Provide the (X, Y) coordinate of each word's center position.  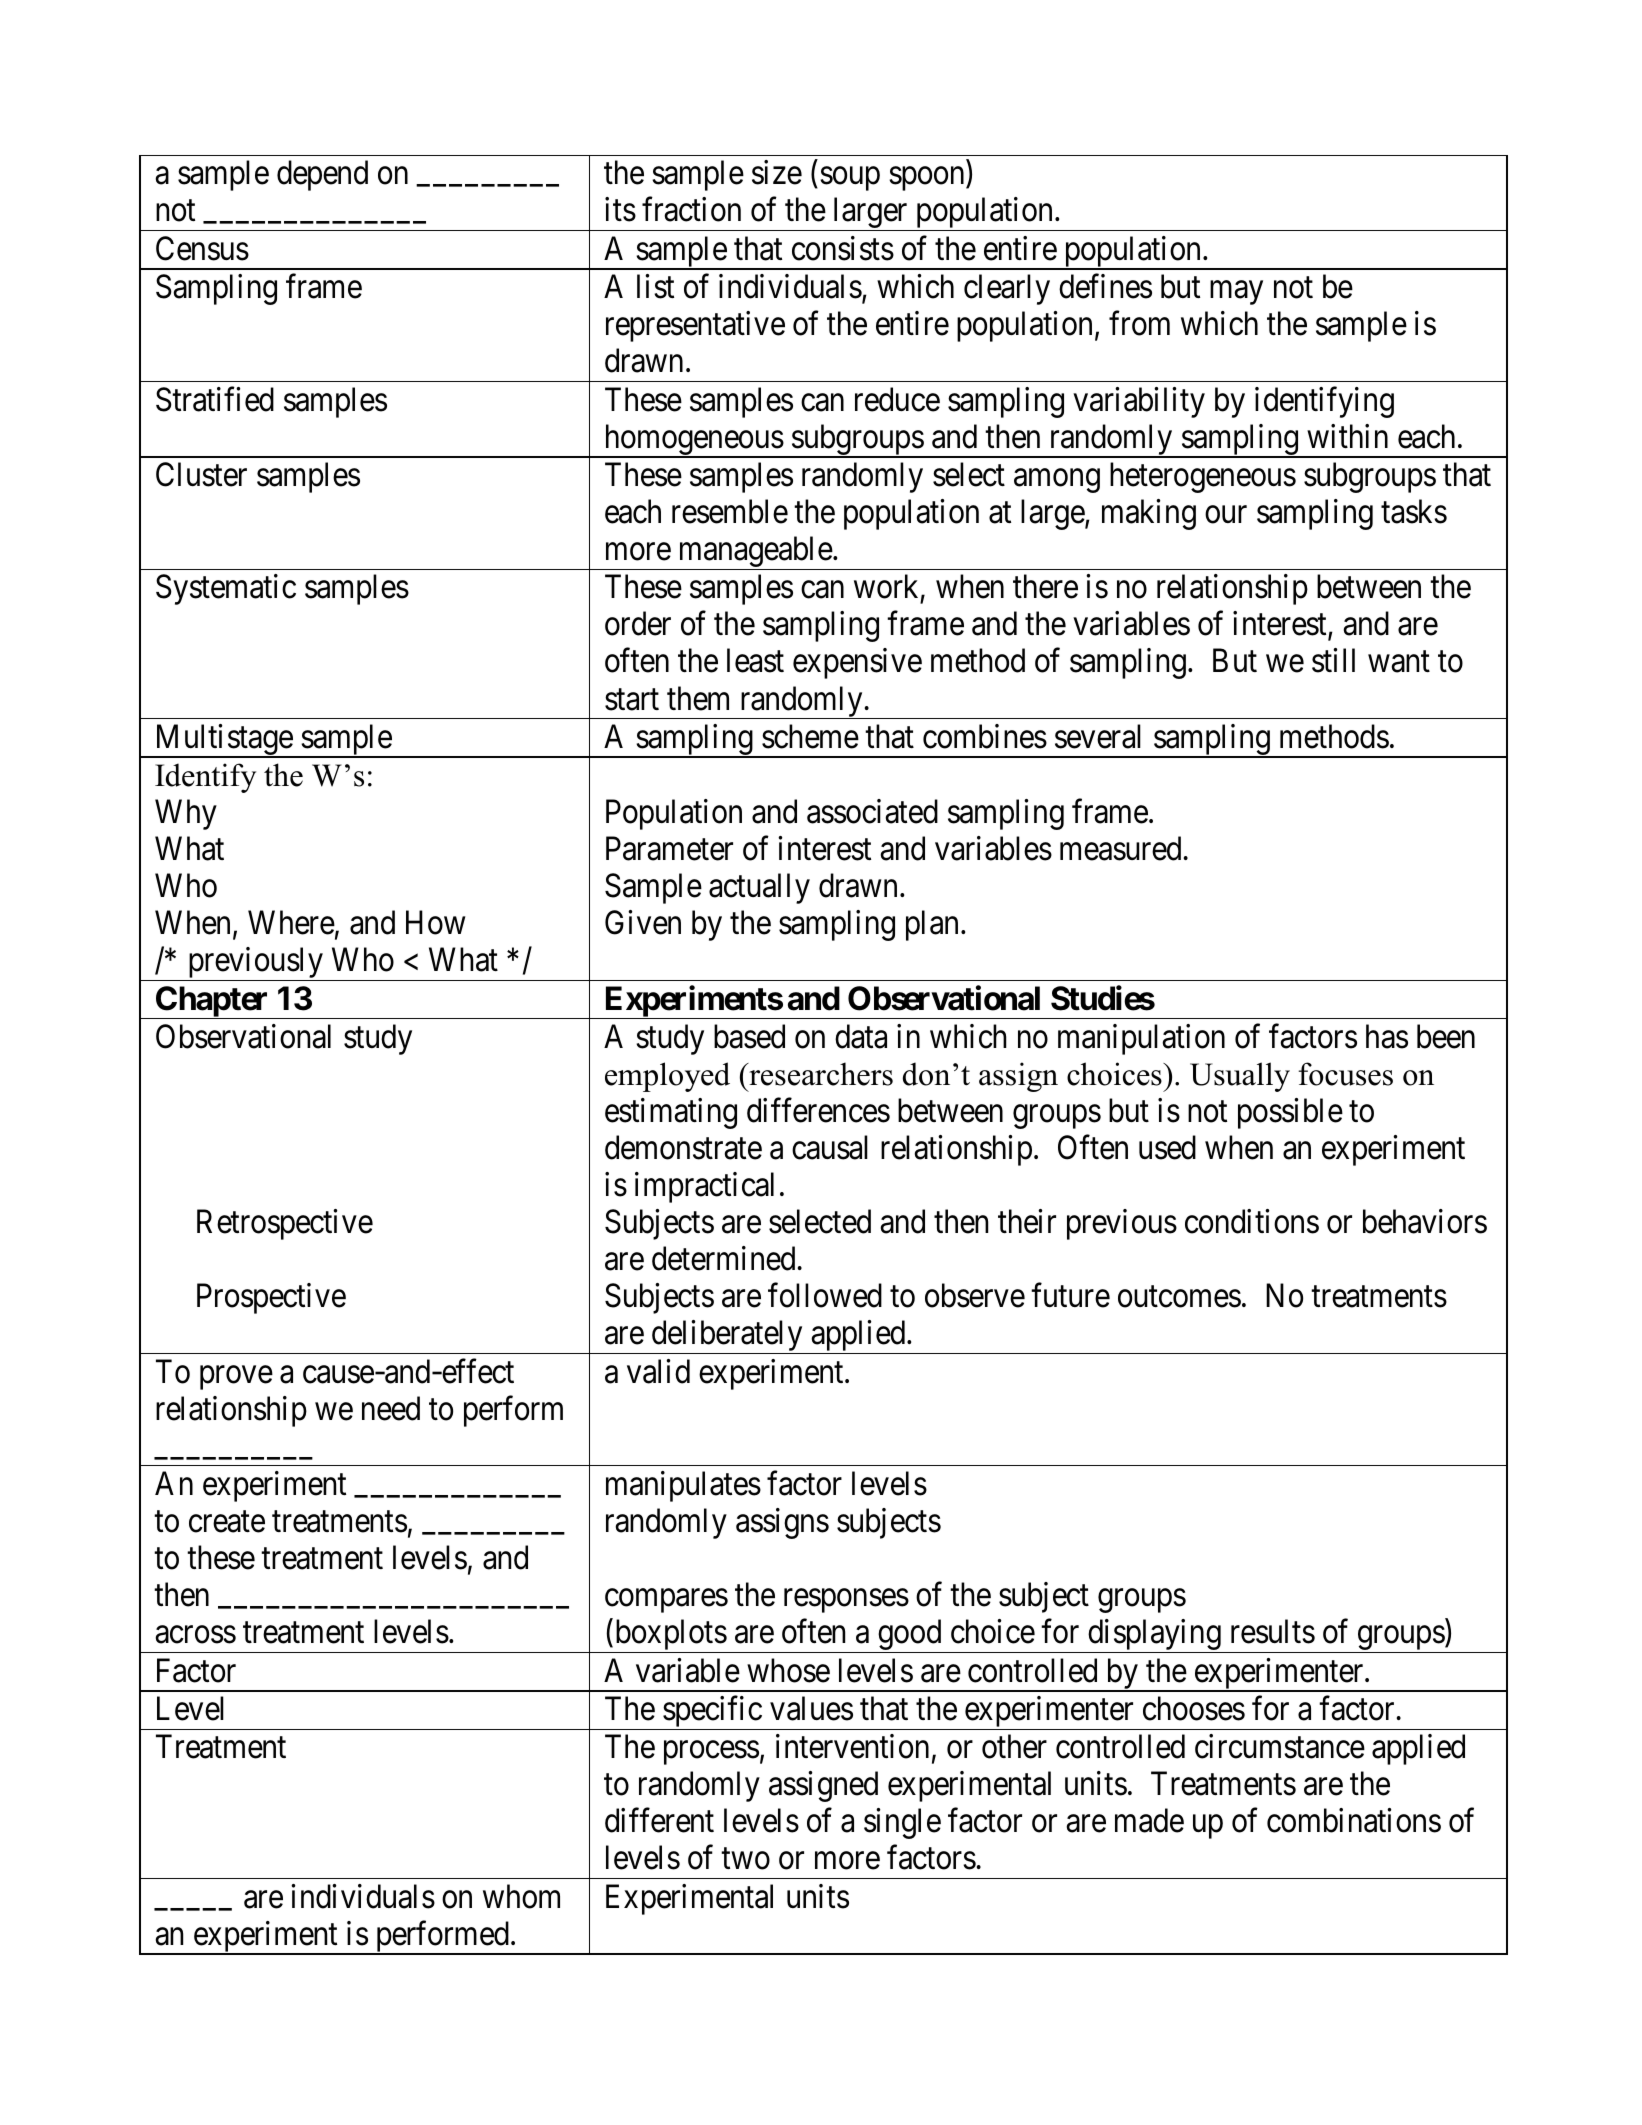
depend (322, 175)
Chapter (212, 1002)
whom (521, 1896)
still (1333, 661)
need (391, 1408)
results (1273, 1631)
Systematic (226, 589)
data (861, 1036)
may (1236, 293)
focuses (1345, 1074)
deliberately (727, 1337)
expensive (857, 664)
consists (843, 248)
